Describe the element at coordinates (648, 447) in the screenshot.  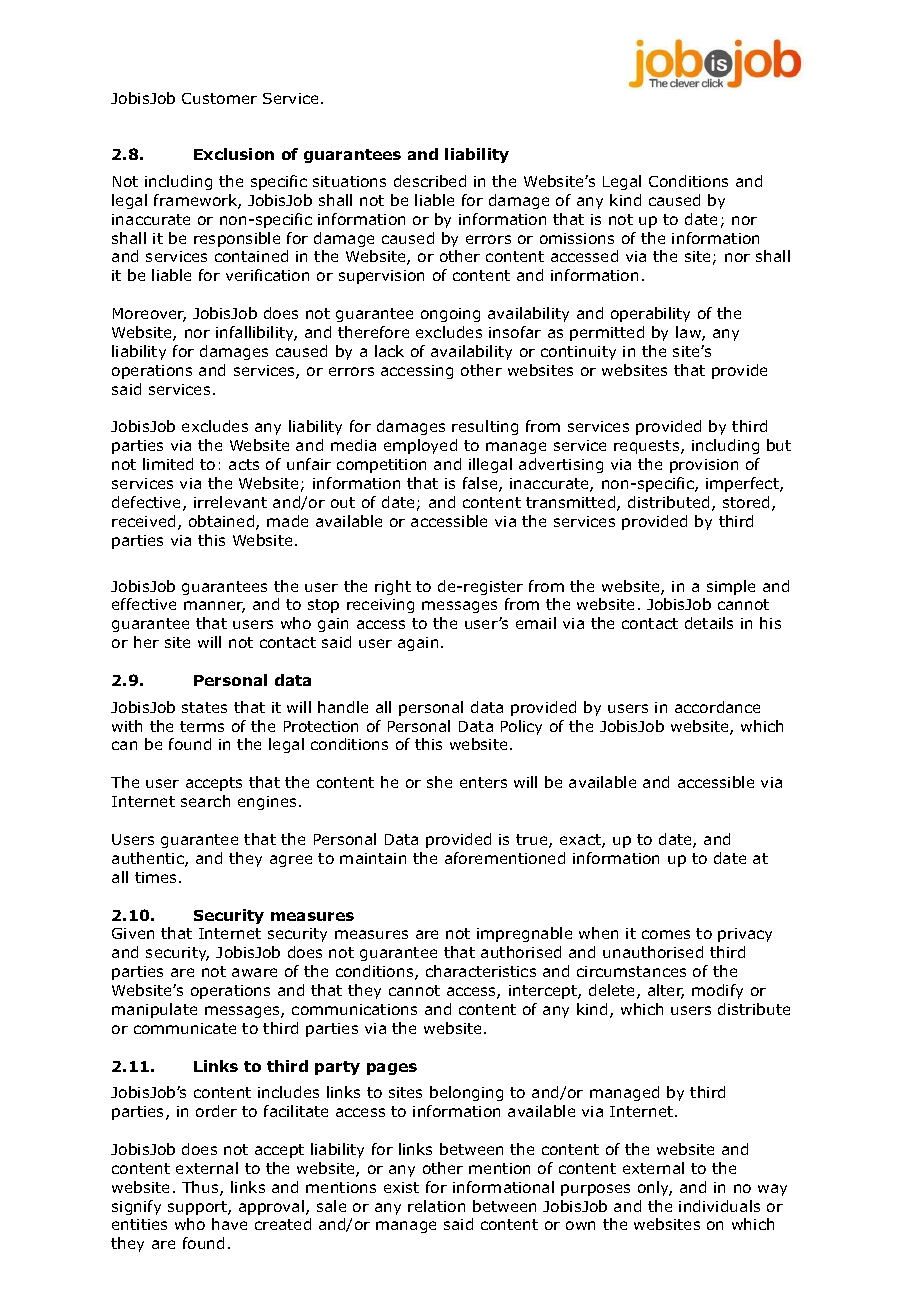
I see `requests` at that location.
